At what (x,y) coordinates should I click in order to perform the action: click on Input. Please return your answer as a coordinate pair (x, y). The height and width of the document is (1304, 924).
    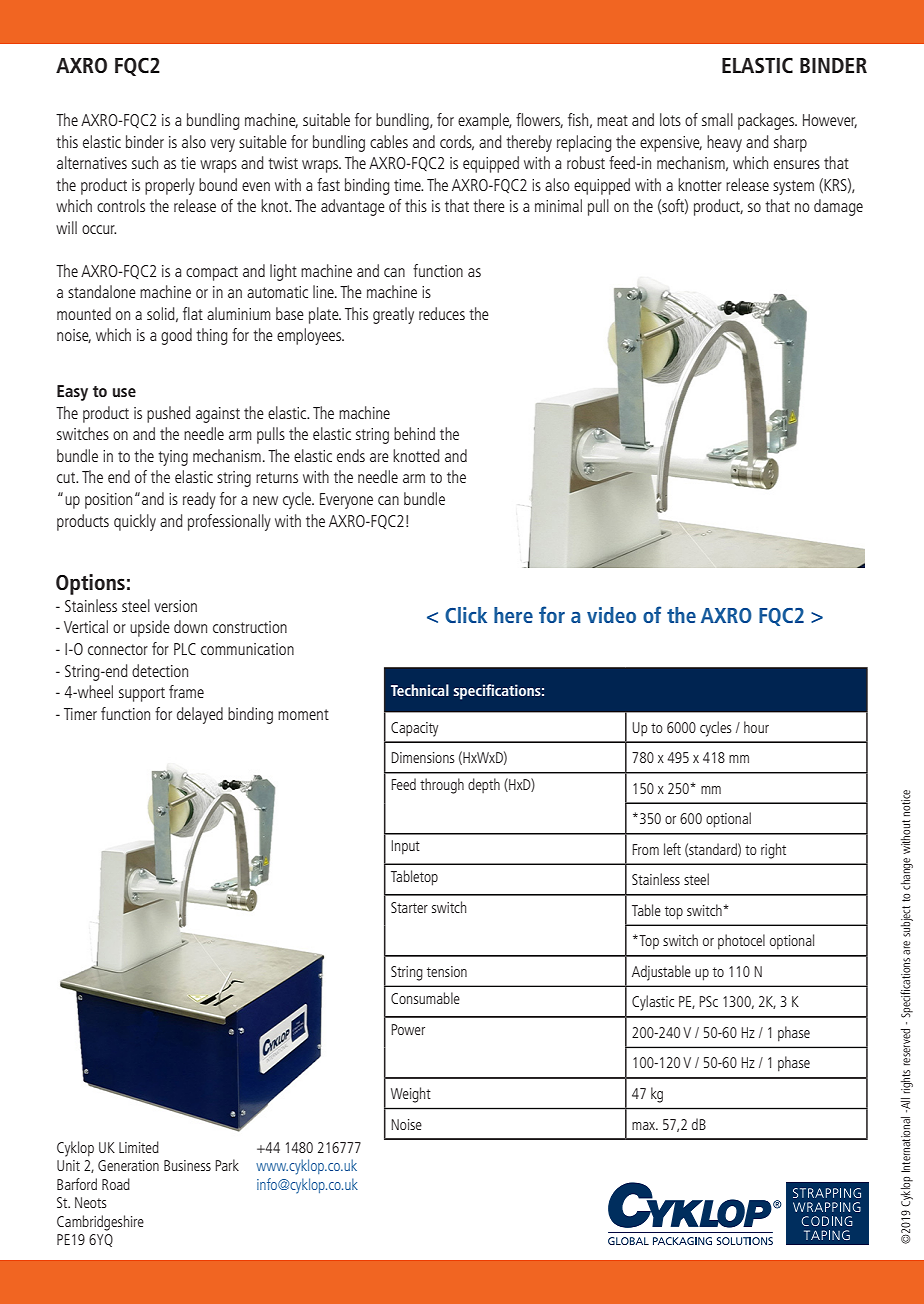
    Looking at the image, I should click on (405, 847).
